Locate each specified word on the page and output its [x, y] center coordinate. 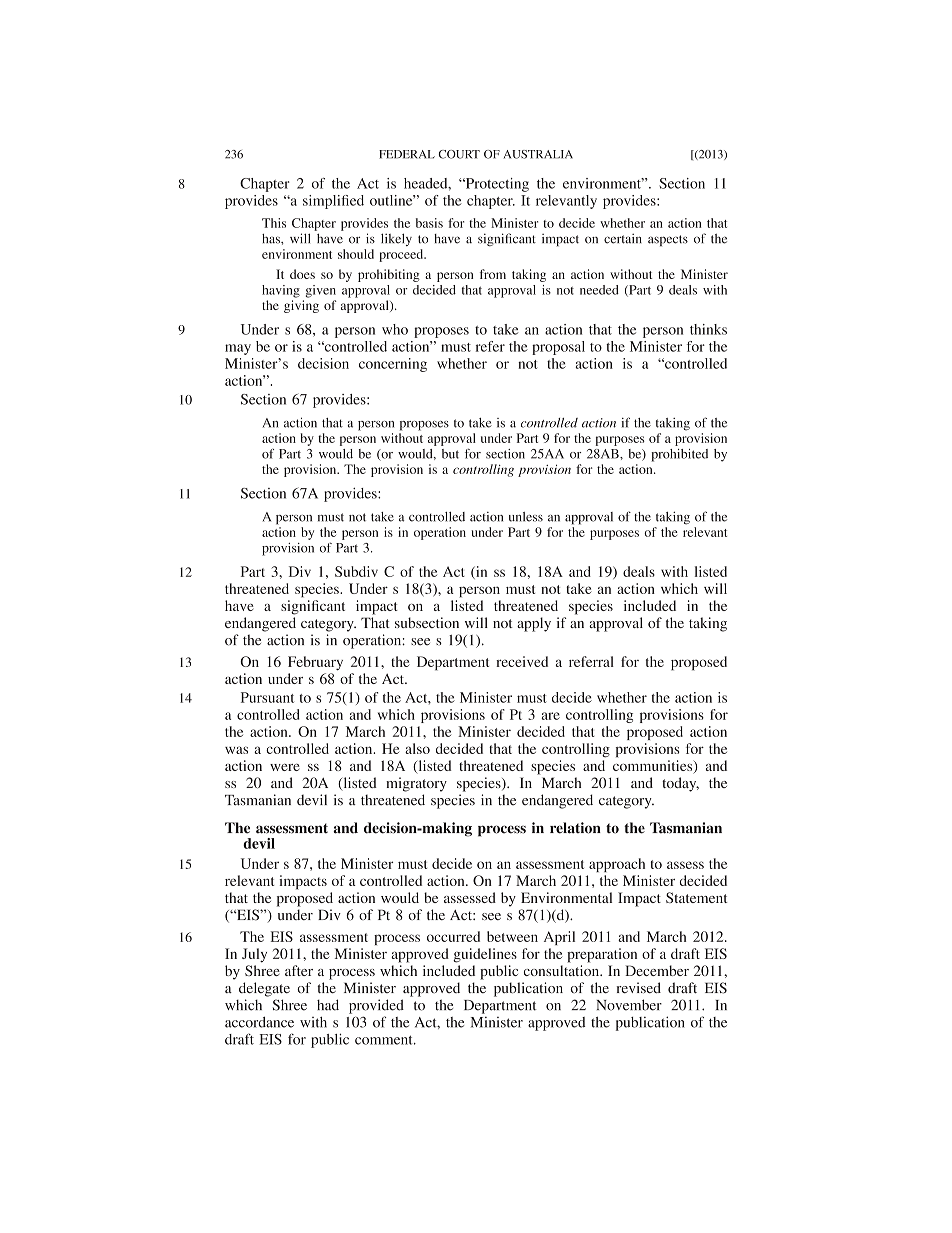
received [522, 661]
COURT [459, 154]
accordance [259, 1022]
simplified [333, 202]
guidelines [485, 955]
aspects [668, 240]
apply [534, 624]
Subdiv [356, 571]
